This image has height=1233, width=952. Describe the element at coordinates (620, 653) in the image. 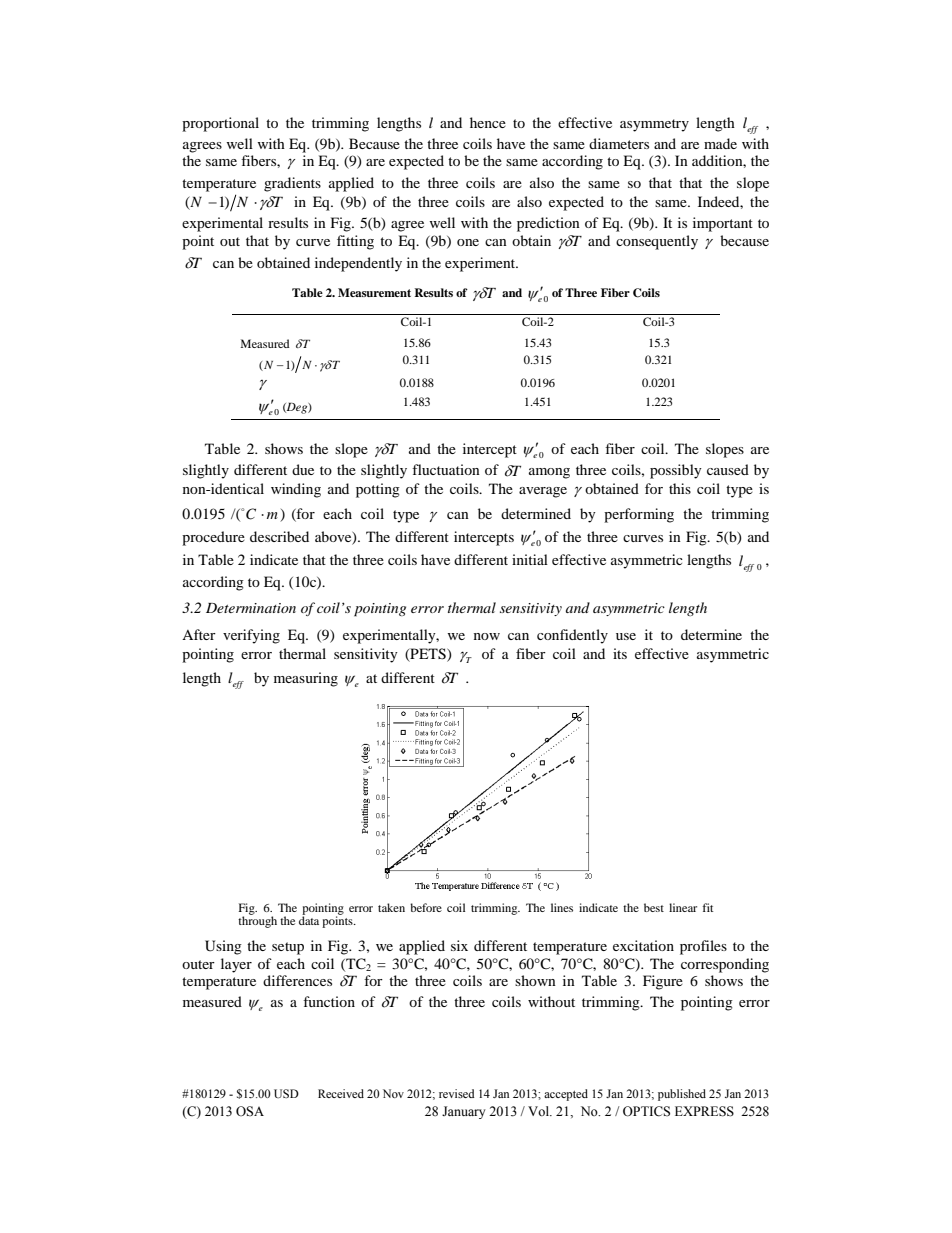

I see `its` at that location.
